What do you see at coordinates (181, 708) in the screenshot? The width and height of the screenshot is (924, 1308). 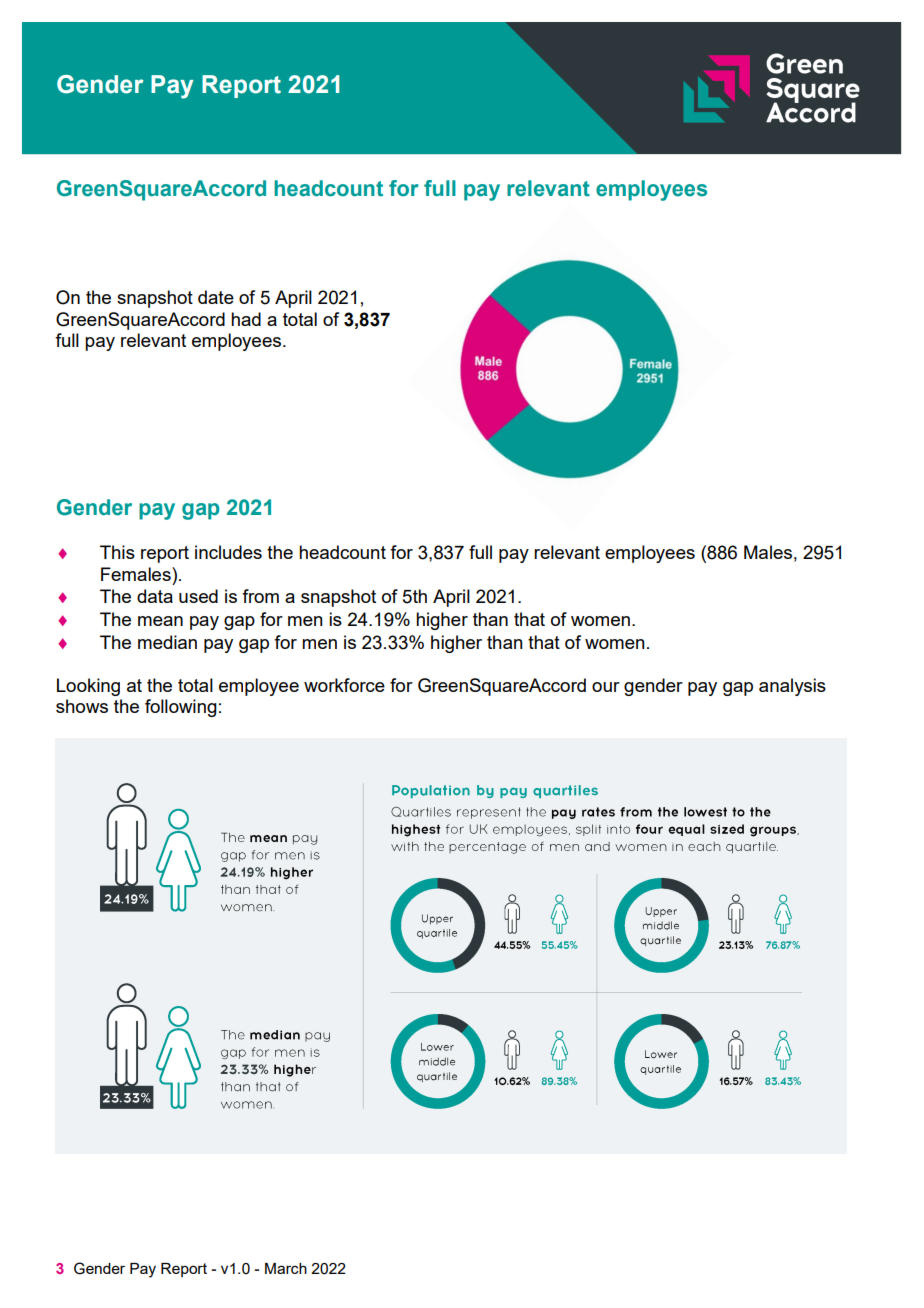 I see `following` at bounding box center [181, 708].
